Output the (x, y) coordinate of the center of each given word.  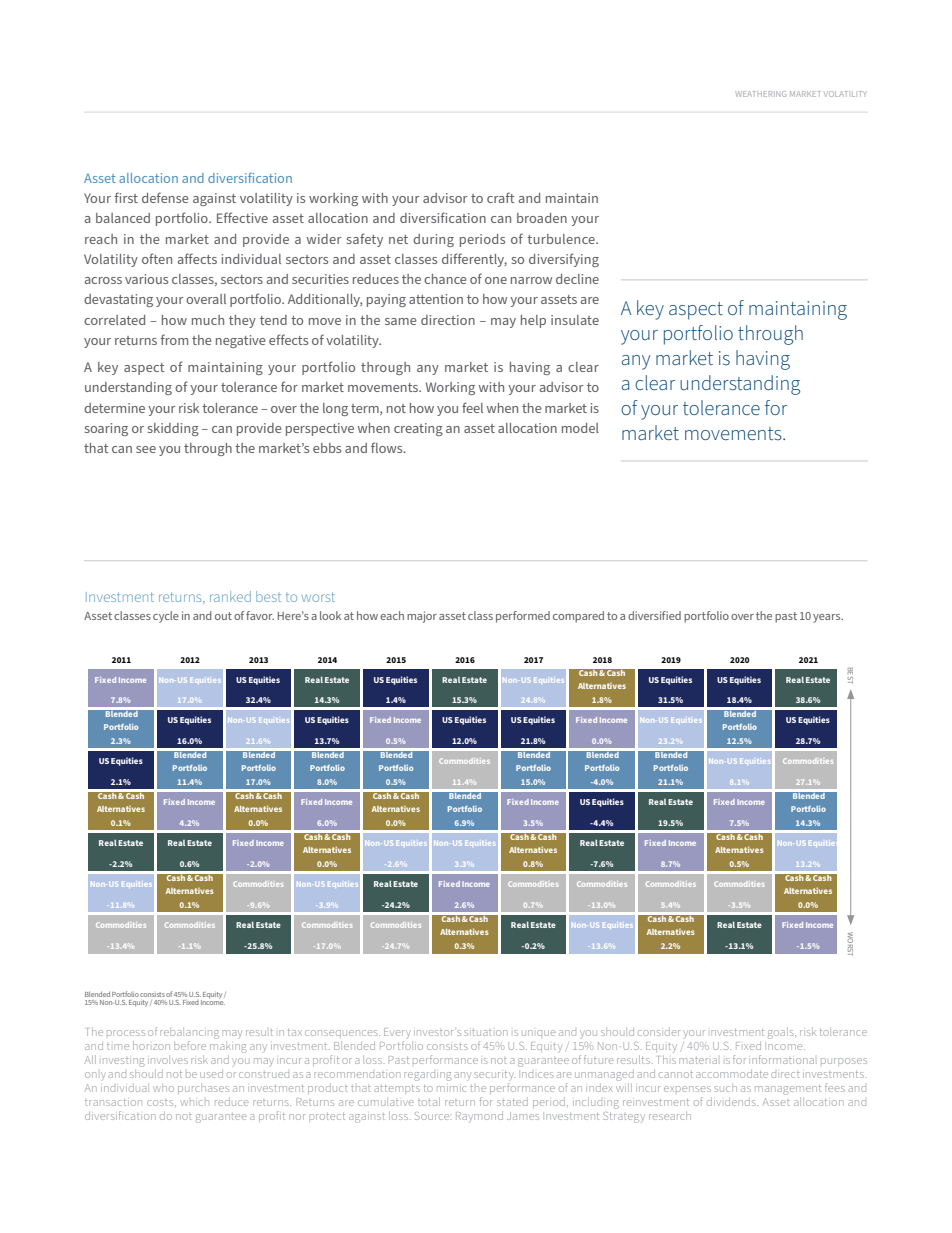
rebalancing (189, 1034)
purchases (203, 1090)
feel (472, 407)
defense (165, 197)
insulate (575, 320)
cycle (166, 617)
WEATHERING (760, 94)
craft (501, 197)
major (422, 617)
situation (486, 1033)
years (828, 618)
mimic (451, 1089)
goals (782, 1033)
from (174, 339)
